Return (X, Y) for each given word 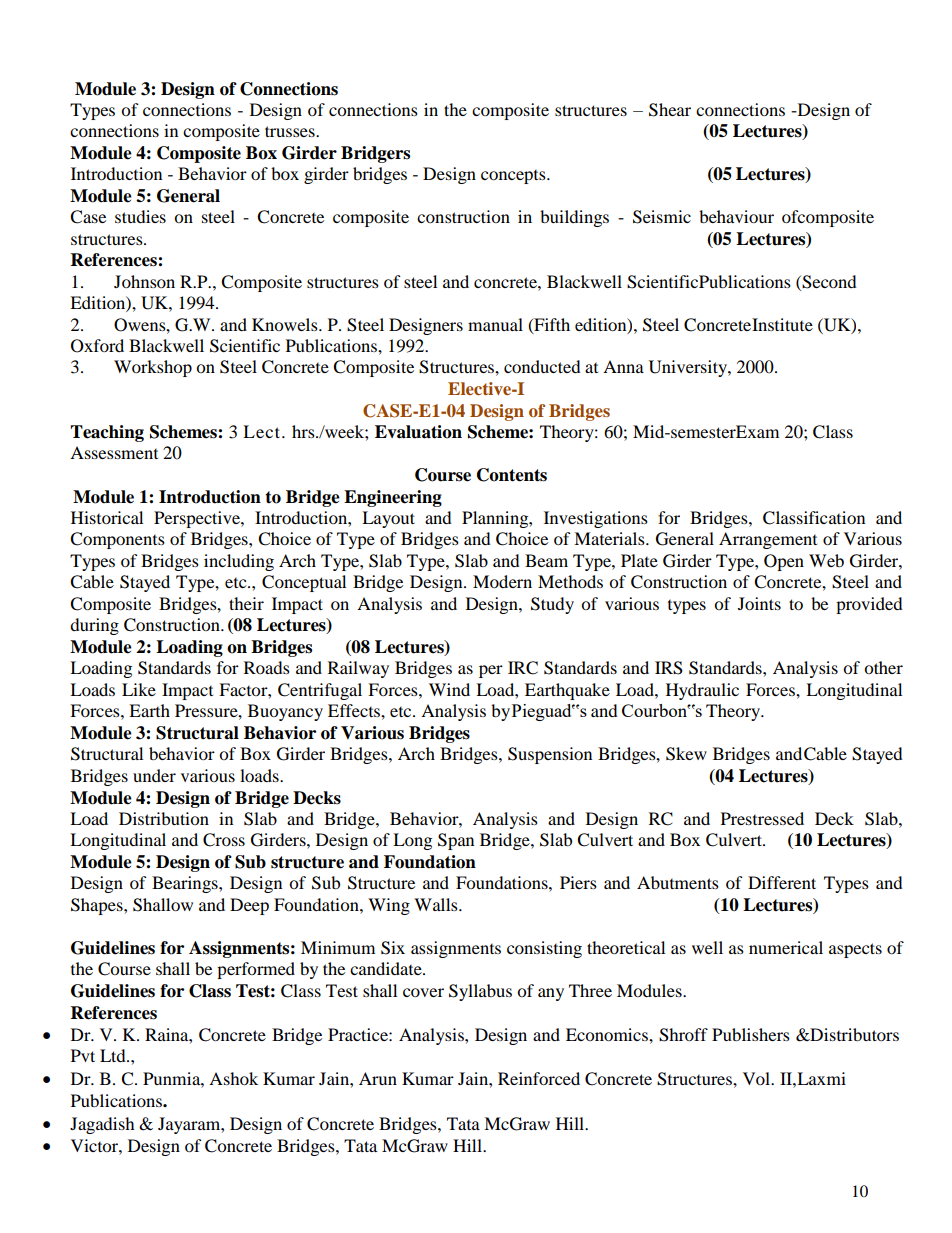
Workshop (153, 368)
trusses (291, 131)
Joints (759, 603)
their (246, 603)
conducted (542, 366)
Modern (502, 581)
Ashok (233, 1078)
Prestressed (762, 818)
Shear (670, 110)
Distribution (164, 818)
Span (456, 841)
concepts (514, 177)
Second (828, 282)
